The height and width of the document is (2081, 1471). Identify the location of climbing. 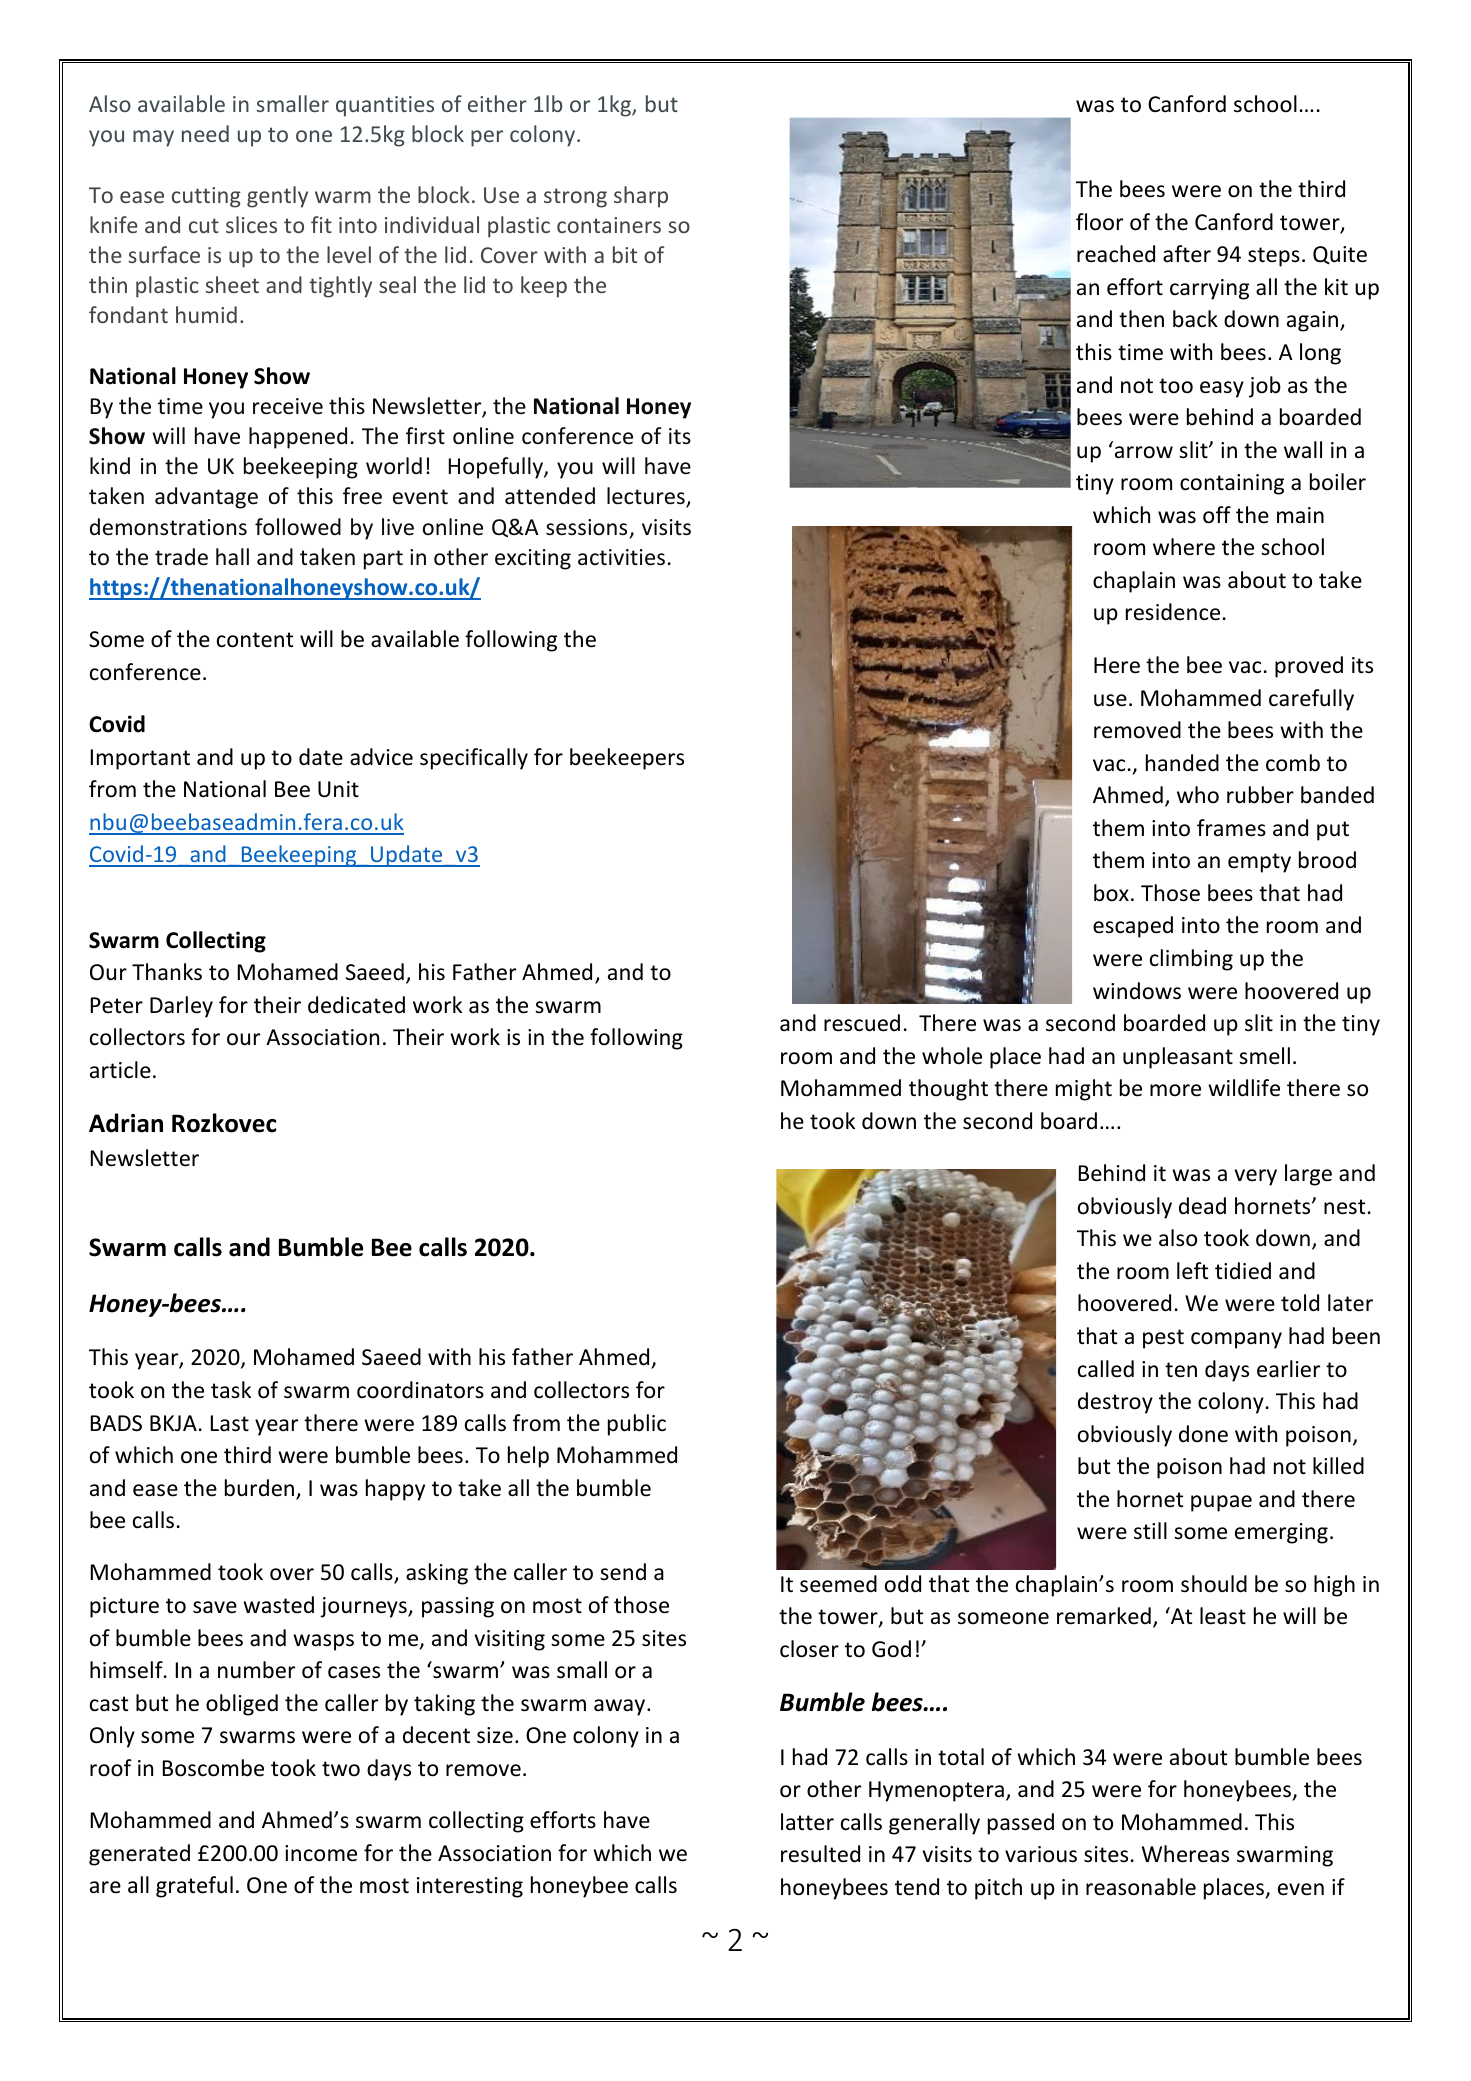
(1191, 960).
